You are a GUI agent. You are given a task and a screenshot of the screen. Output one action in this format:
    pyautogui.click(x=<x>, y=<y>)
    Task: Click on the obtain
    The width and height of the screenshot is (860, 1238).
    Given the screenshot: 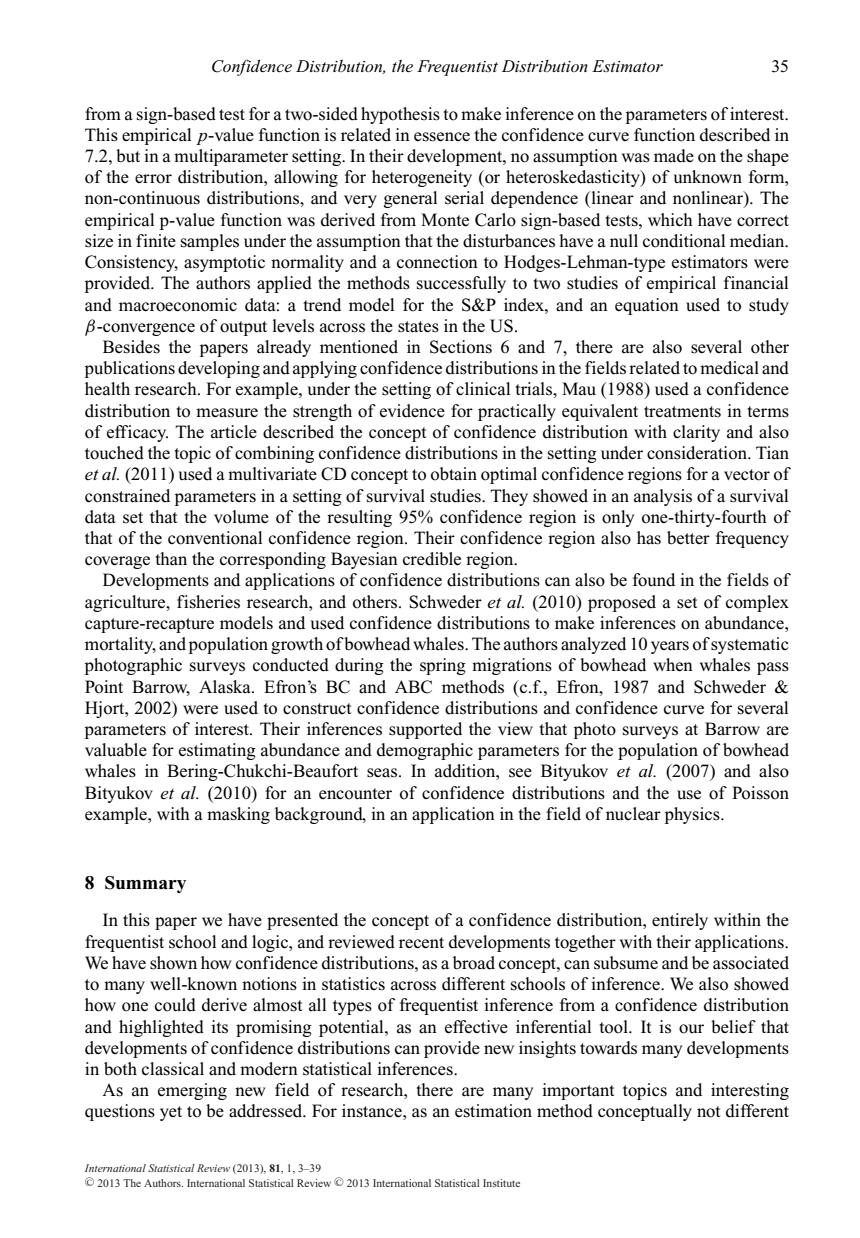 What is the action you would take?
    pyautogui.click(x=454, y=474)
